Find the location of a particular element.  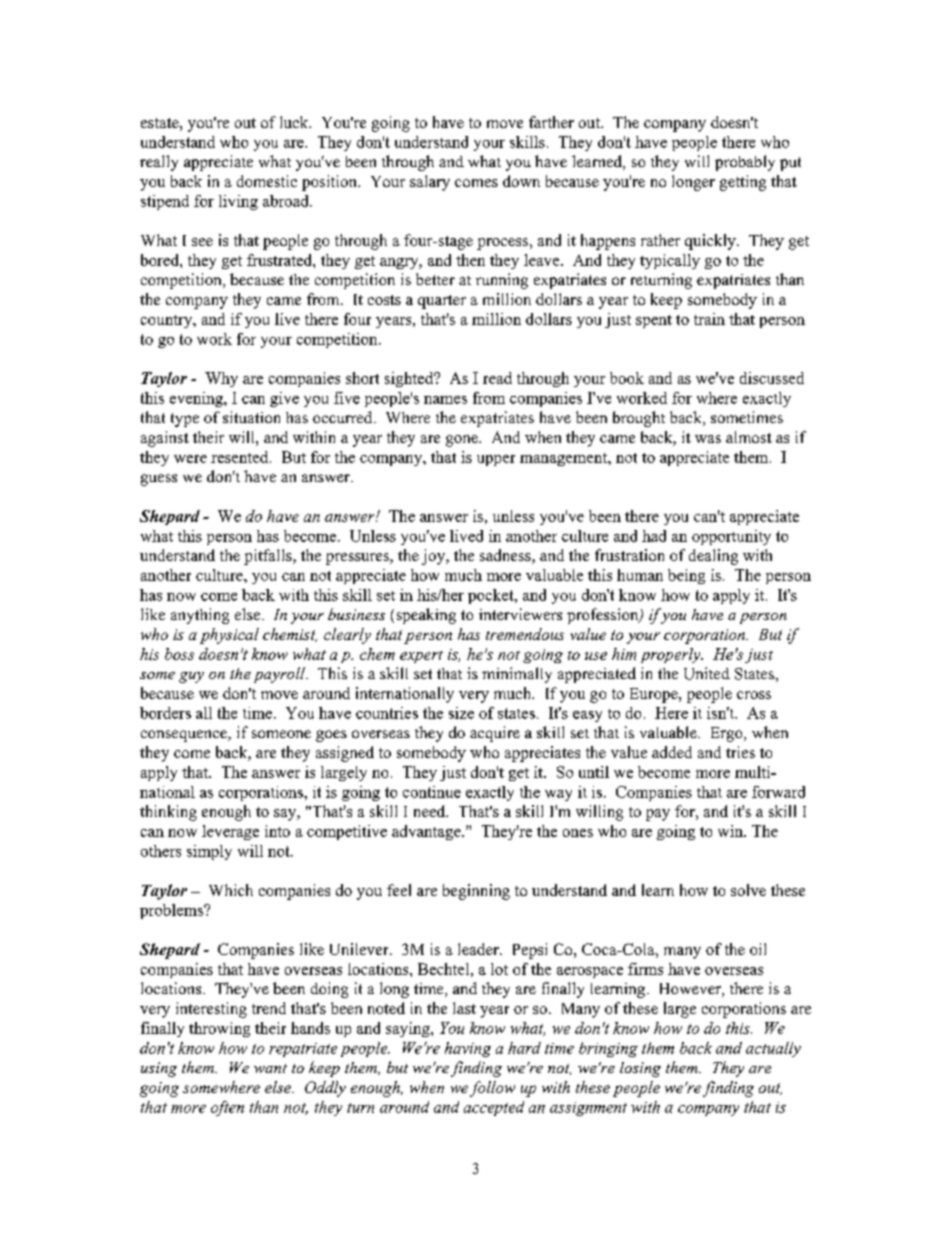

acquire is located at coordinates (495, 734).
